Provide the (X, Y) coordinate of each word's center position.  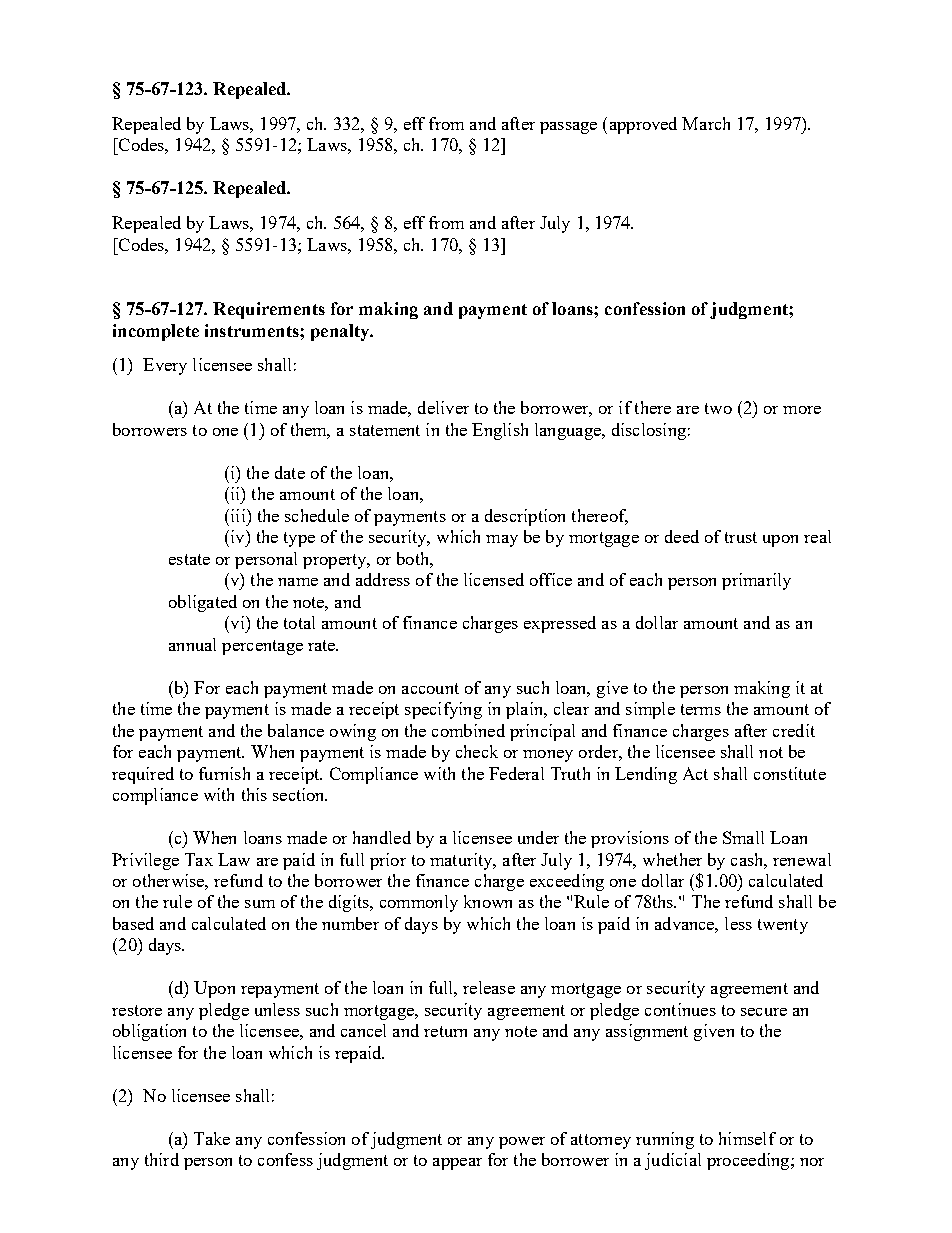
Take (212, 1138)
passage (568, 128)
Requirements (269, 310)
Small (743, 837)
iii (238, 515)
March (706, 123)
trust (741, 537)
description (525, 517)
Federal (516, 773)
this (254, 794)
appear (457, 1164)
